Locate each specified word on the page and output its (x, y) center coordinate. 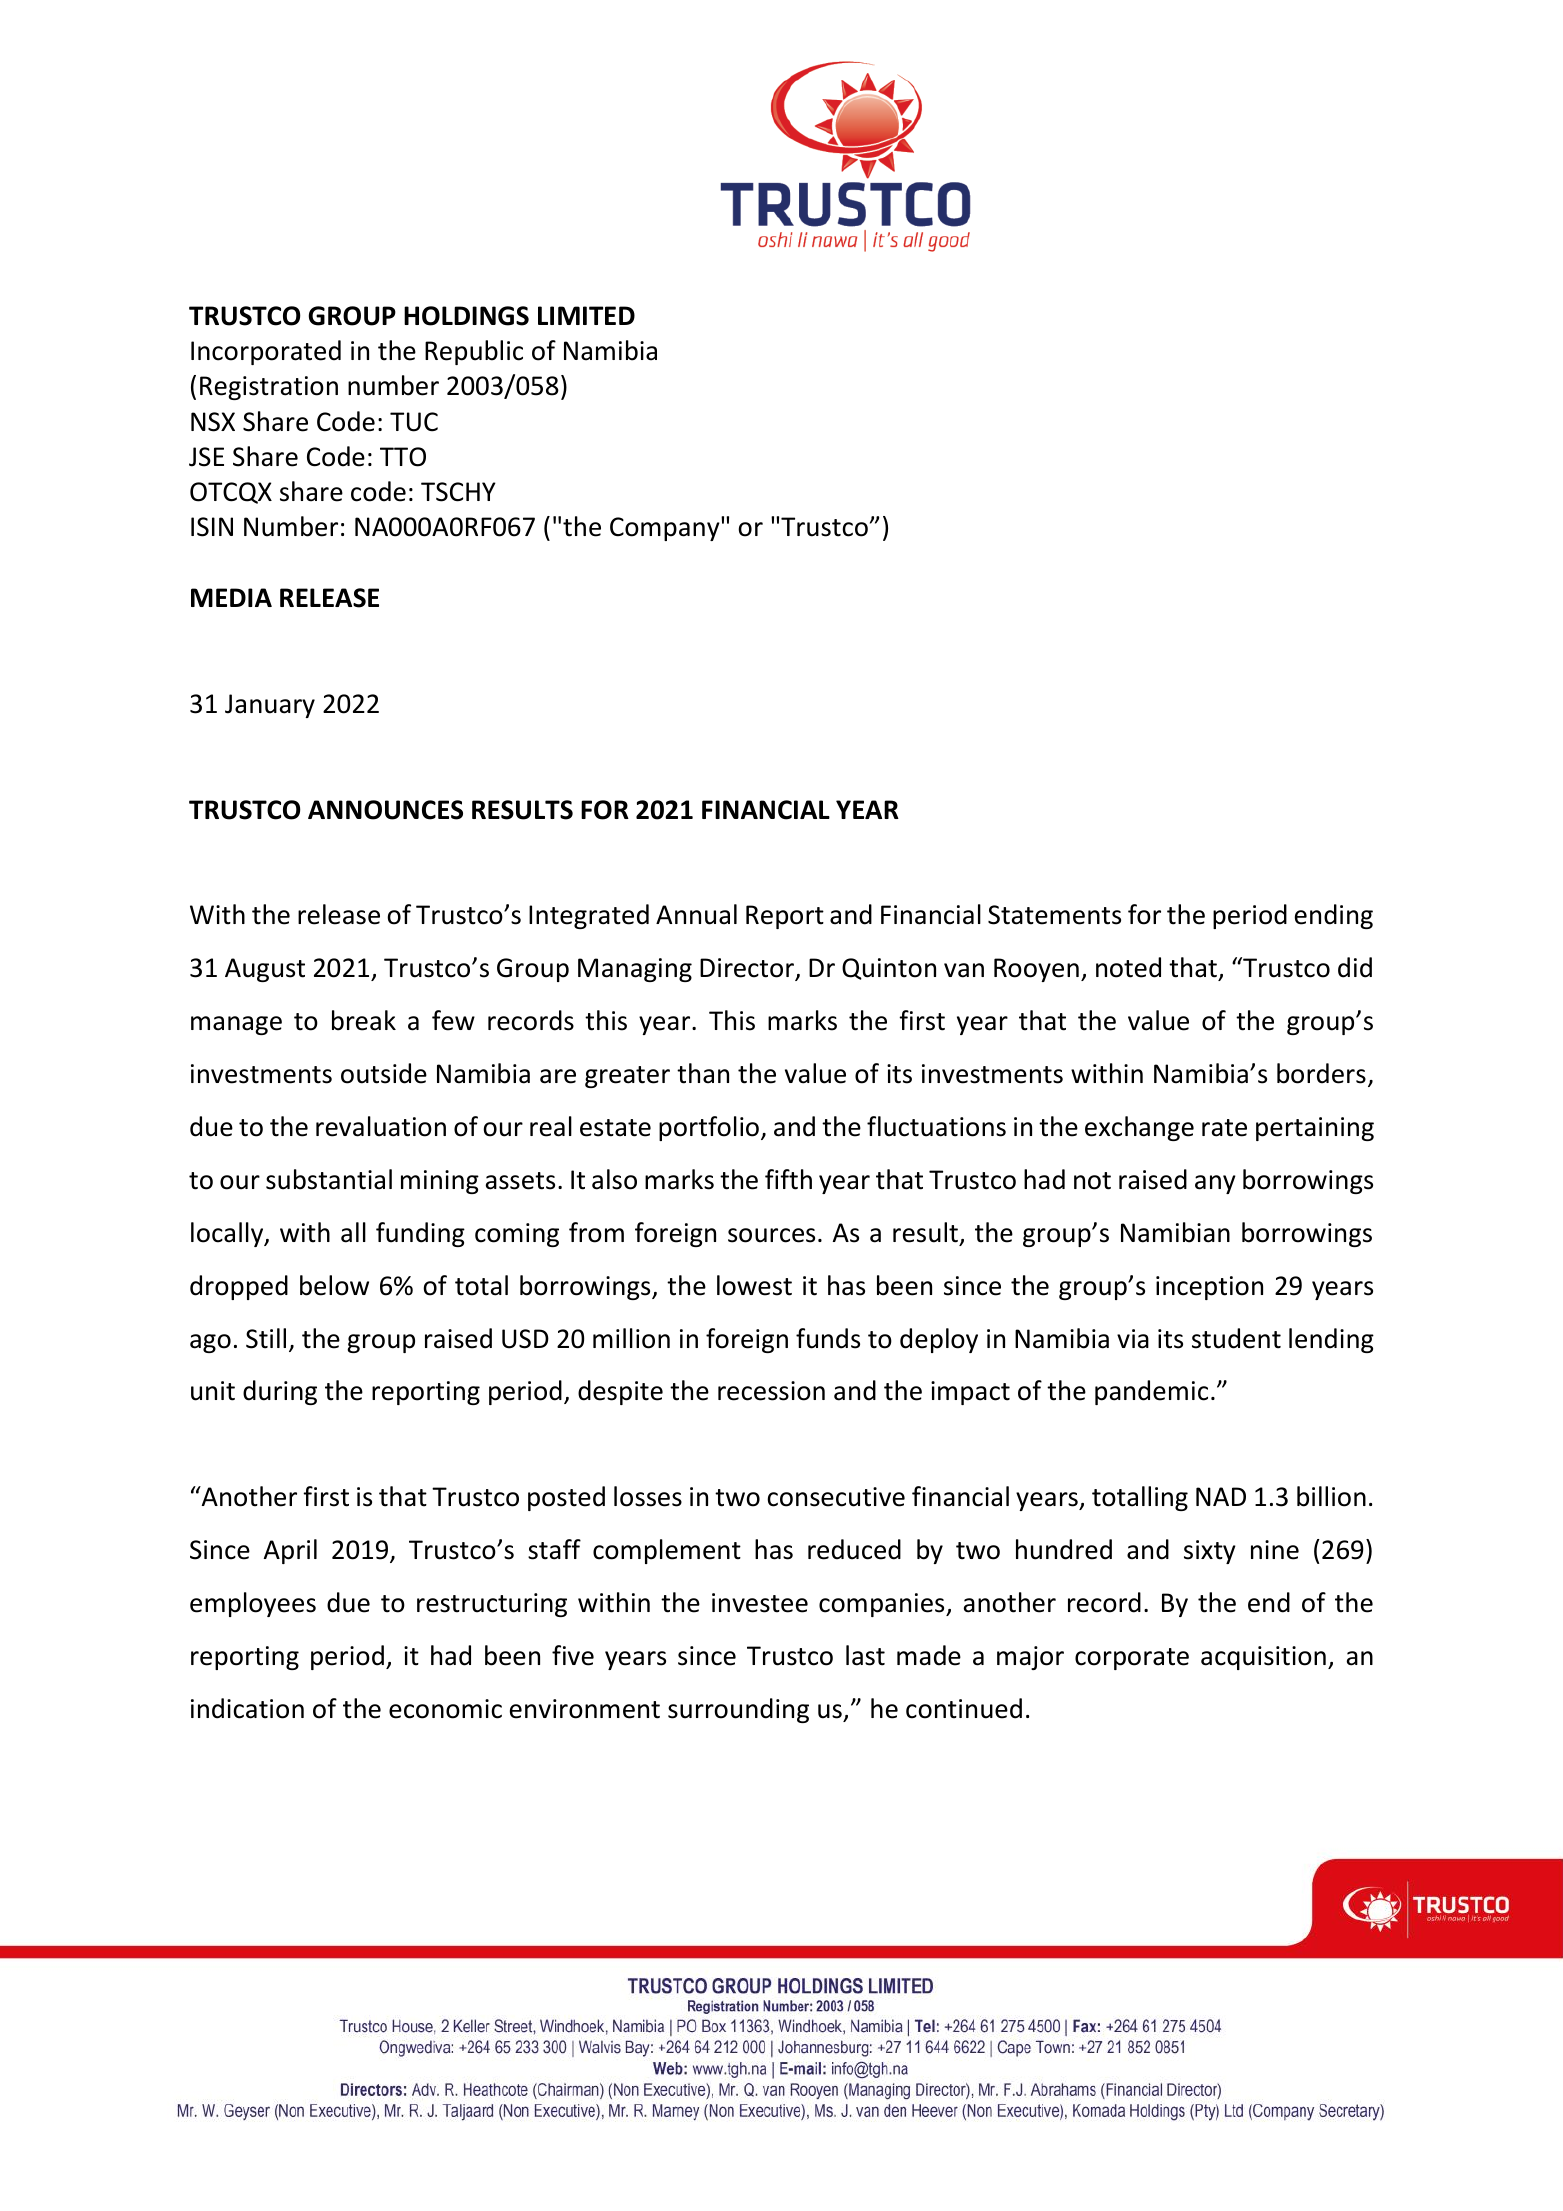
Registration (269, 388)
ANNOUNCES (385, 810)
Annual (696, 914)
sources (771, 1235)
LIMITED (586, 315)
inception (1209, 1288)
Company (666, 529)
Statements (1054, 915)
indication (247, 1708)
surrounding (738, 1710)
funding (420, 1234)
